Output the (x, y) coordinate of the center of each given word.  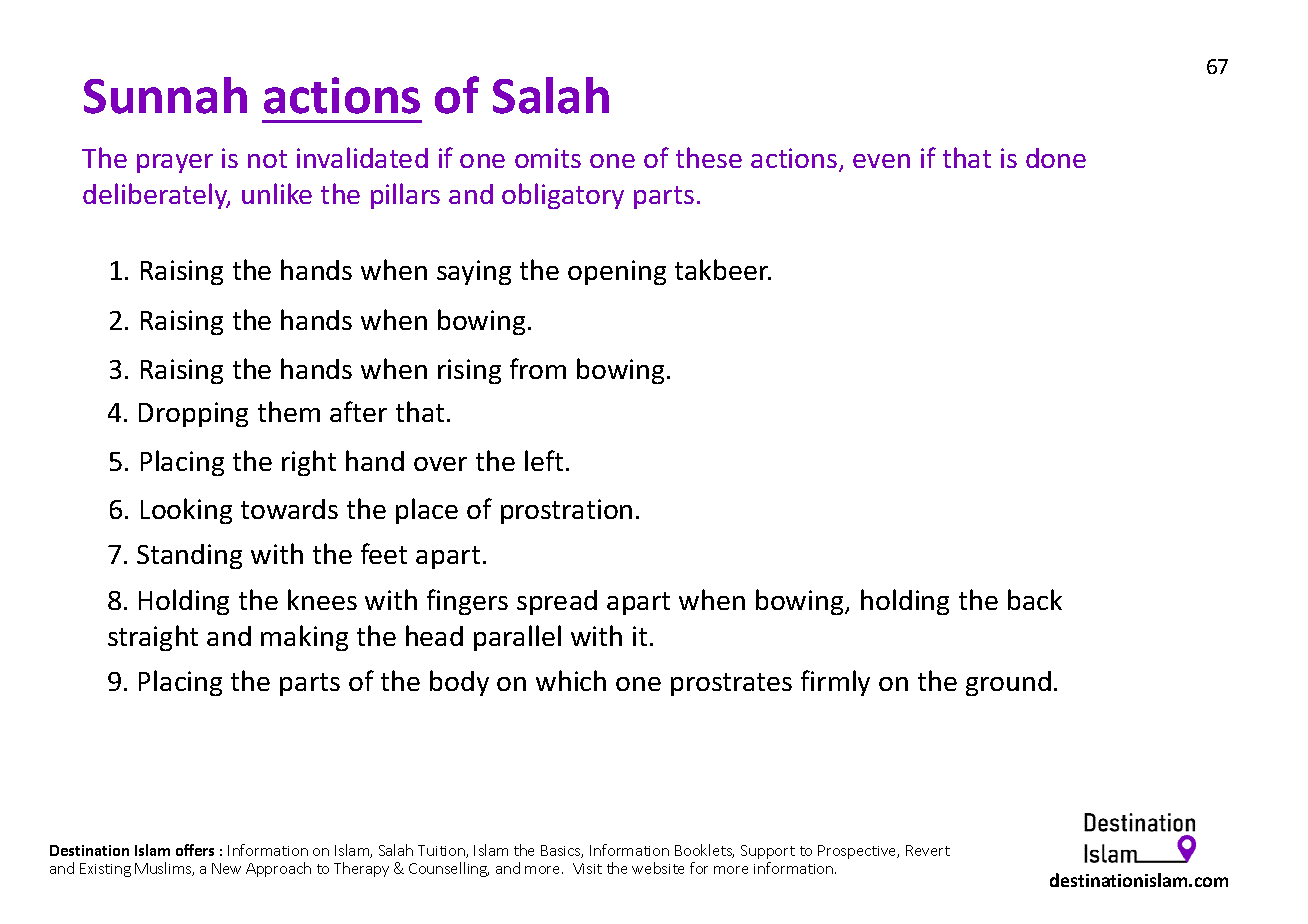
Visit (587, 868)
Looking (186, 511)
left (544, 460)
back (1035, 599)
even (881, 161)
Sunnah (165, 95)
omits (548, 158)
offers (195, 850)
